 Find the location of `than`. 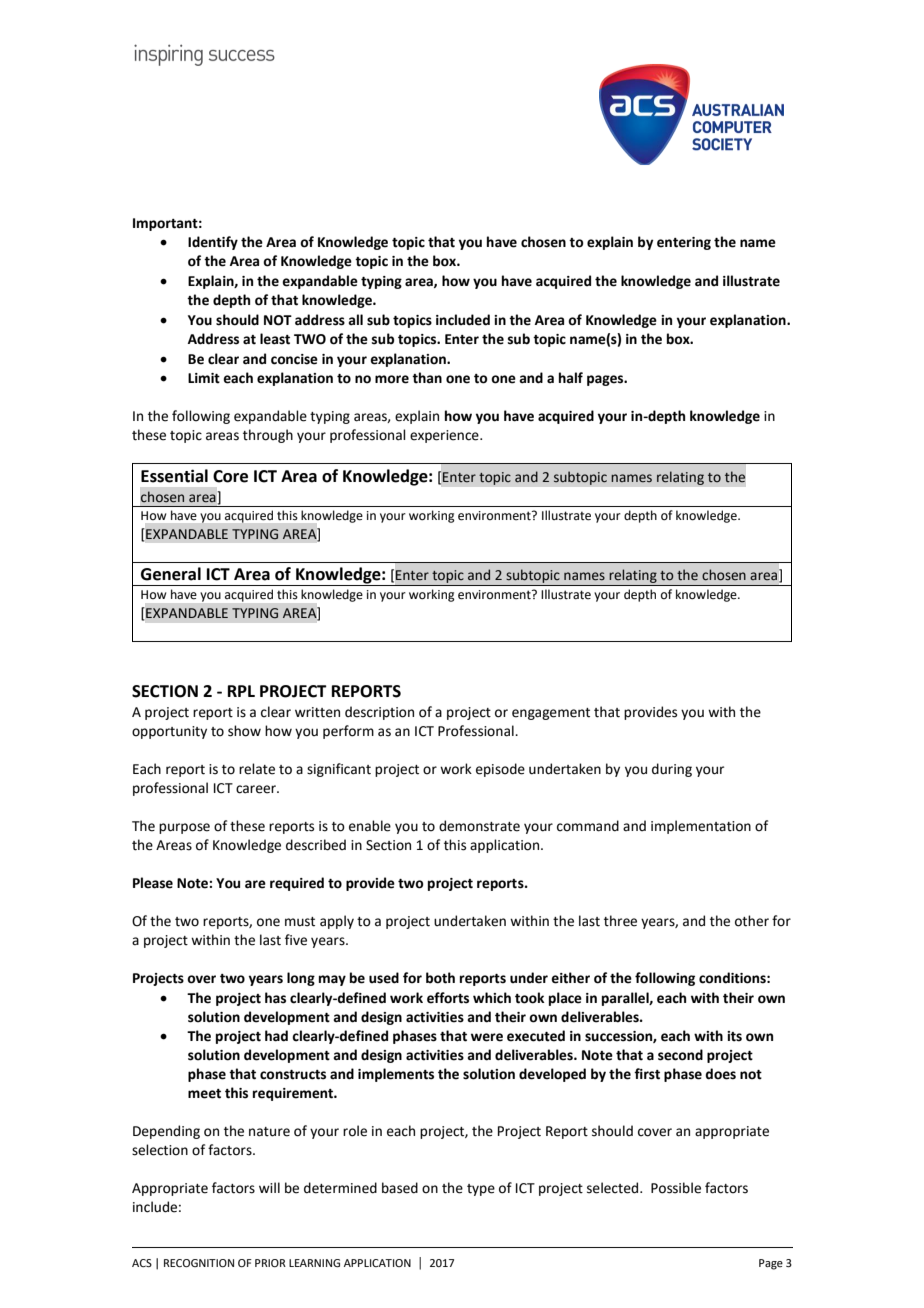

than is located at coordinates (427, 378).
